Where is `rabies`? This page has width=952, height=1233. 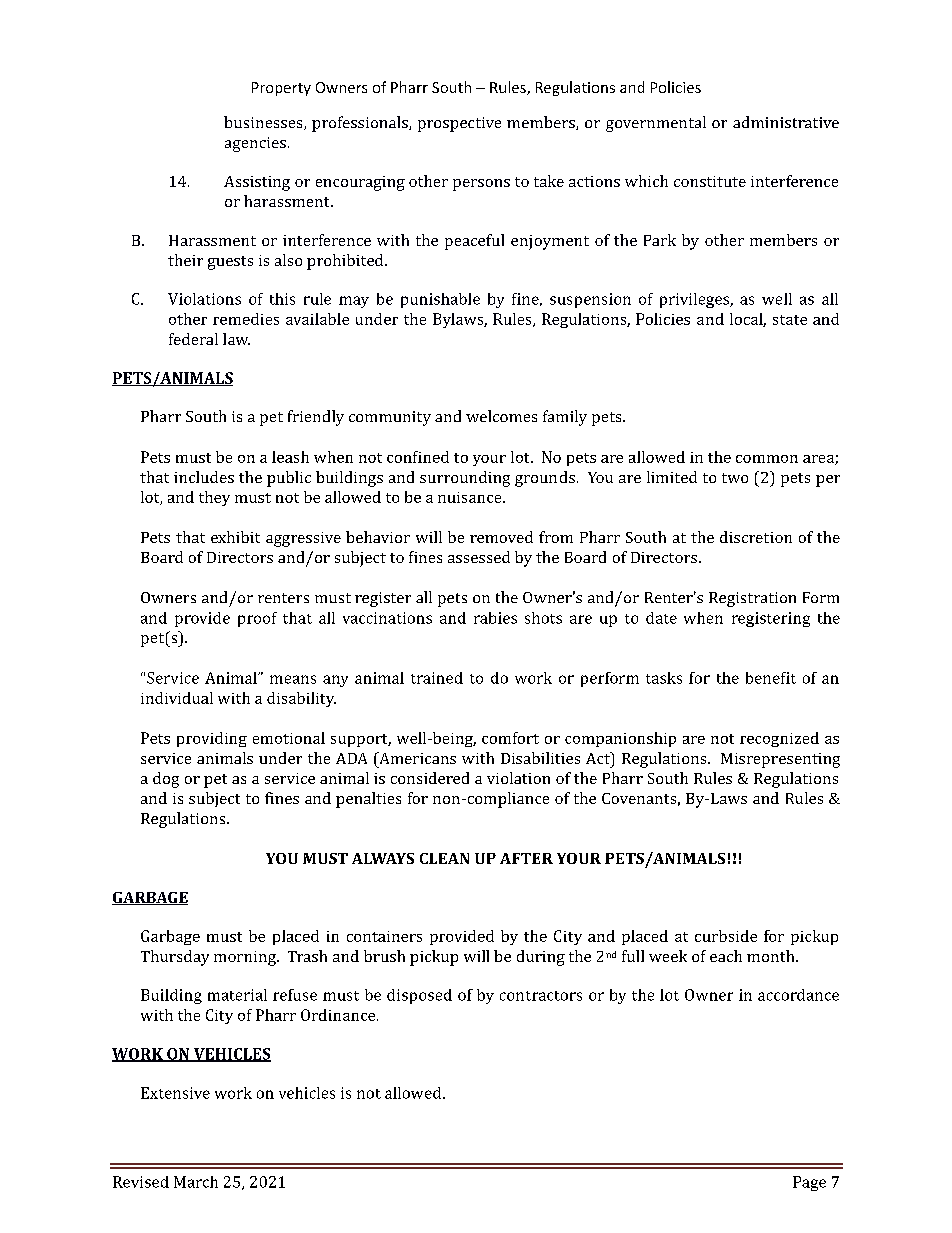 rabies is located at coordinates (495, 618).
